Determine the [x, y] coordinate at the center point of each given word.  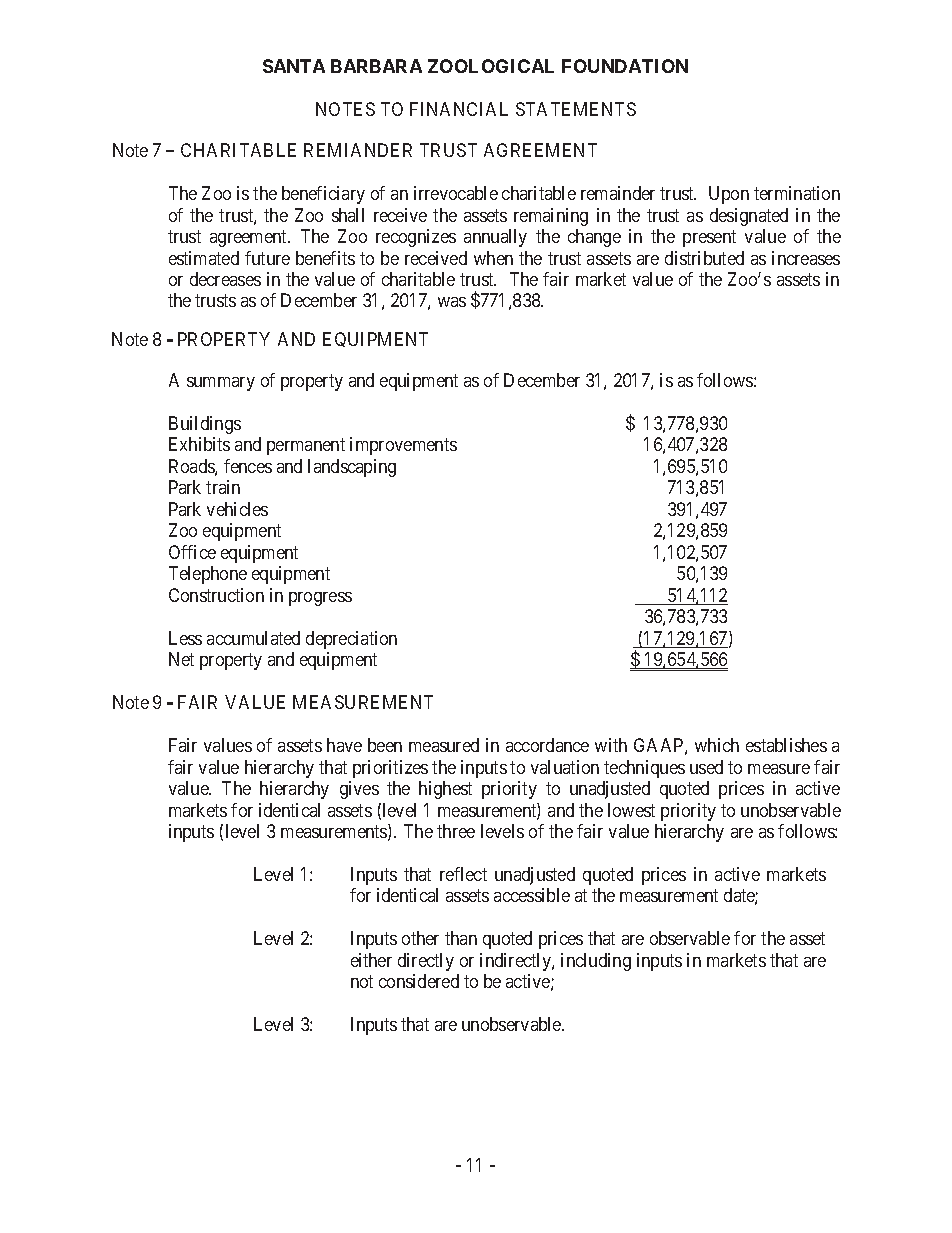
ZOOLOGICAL [491, 66]
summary [221, 384]
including [596, 962]
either [371, 960]
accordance [547, 745]
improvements [403, 446]
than [461, 938]
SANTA [294, 66]
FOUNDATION [625, 66]
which [717, 745]
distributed [704, 258]
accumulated [253, 638]
